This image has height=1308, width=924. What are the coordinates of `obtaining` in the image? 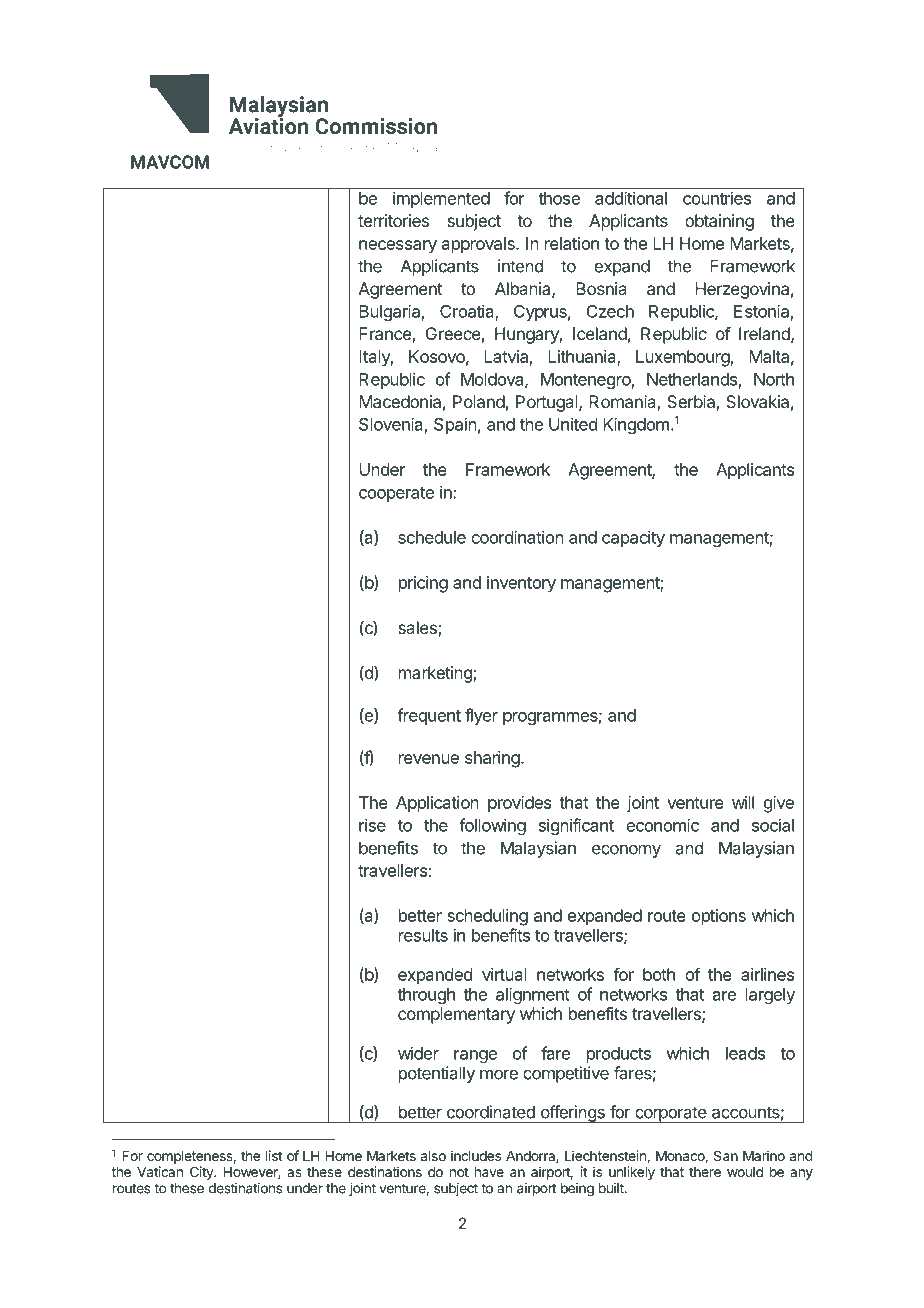 It's located at (719, 222).
